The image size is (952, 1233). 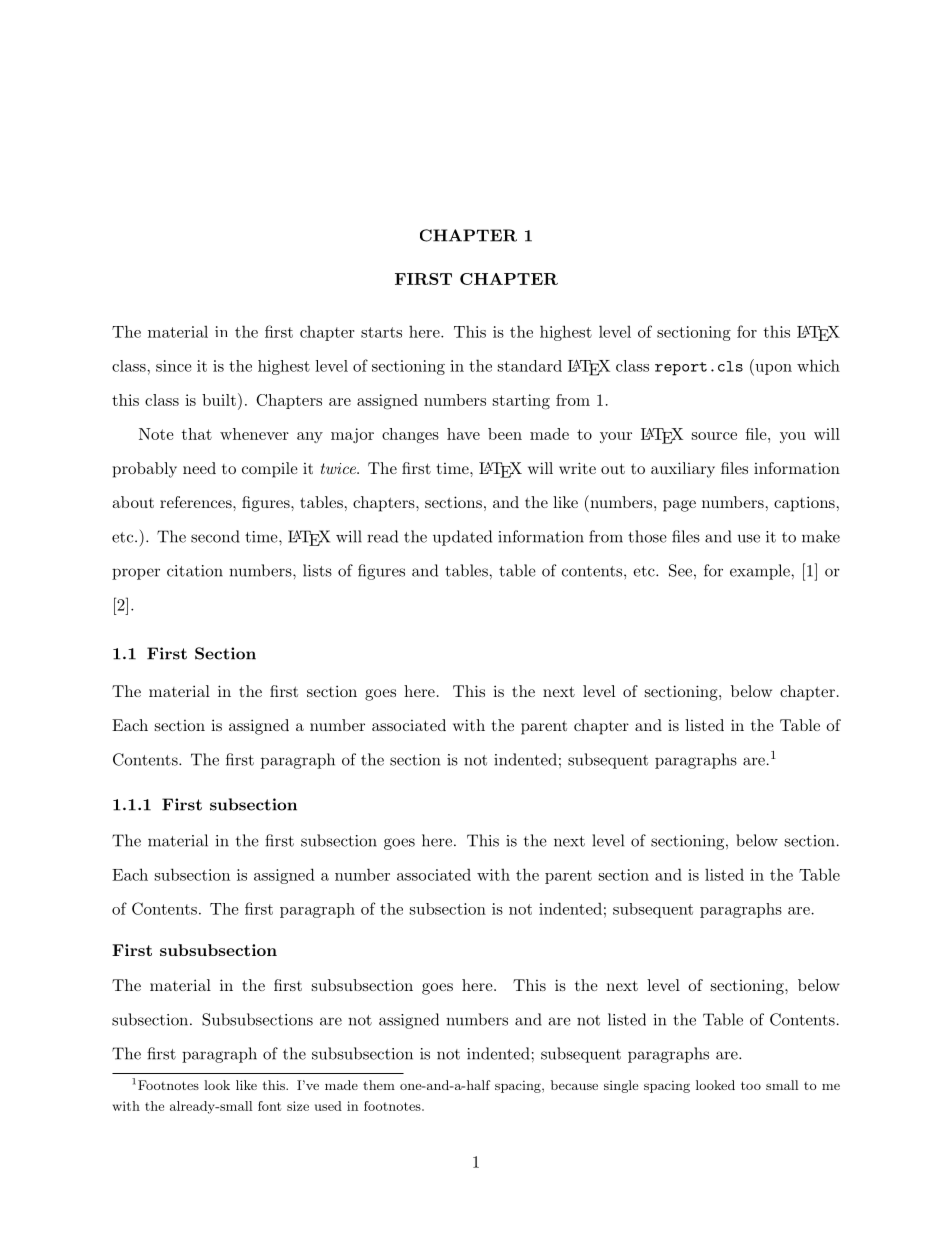 What do you see at coordinates (195, 571) in the screenshot?
I see `citation` at bounding box center [195, 571].
